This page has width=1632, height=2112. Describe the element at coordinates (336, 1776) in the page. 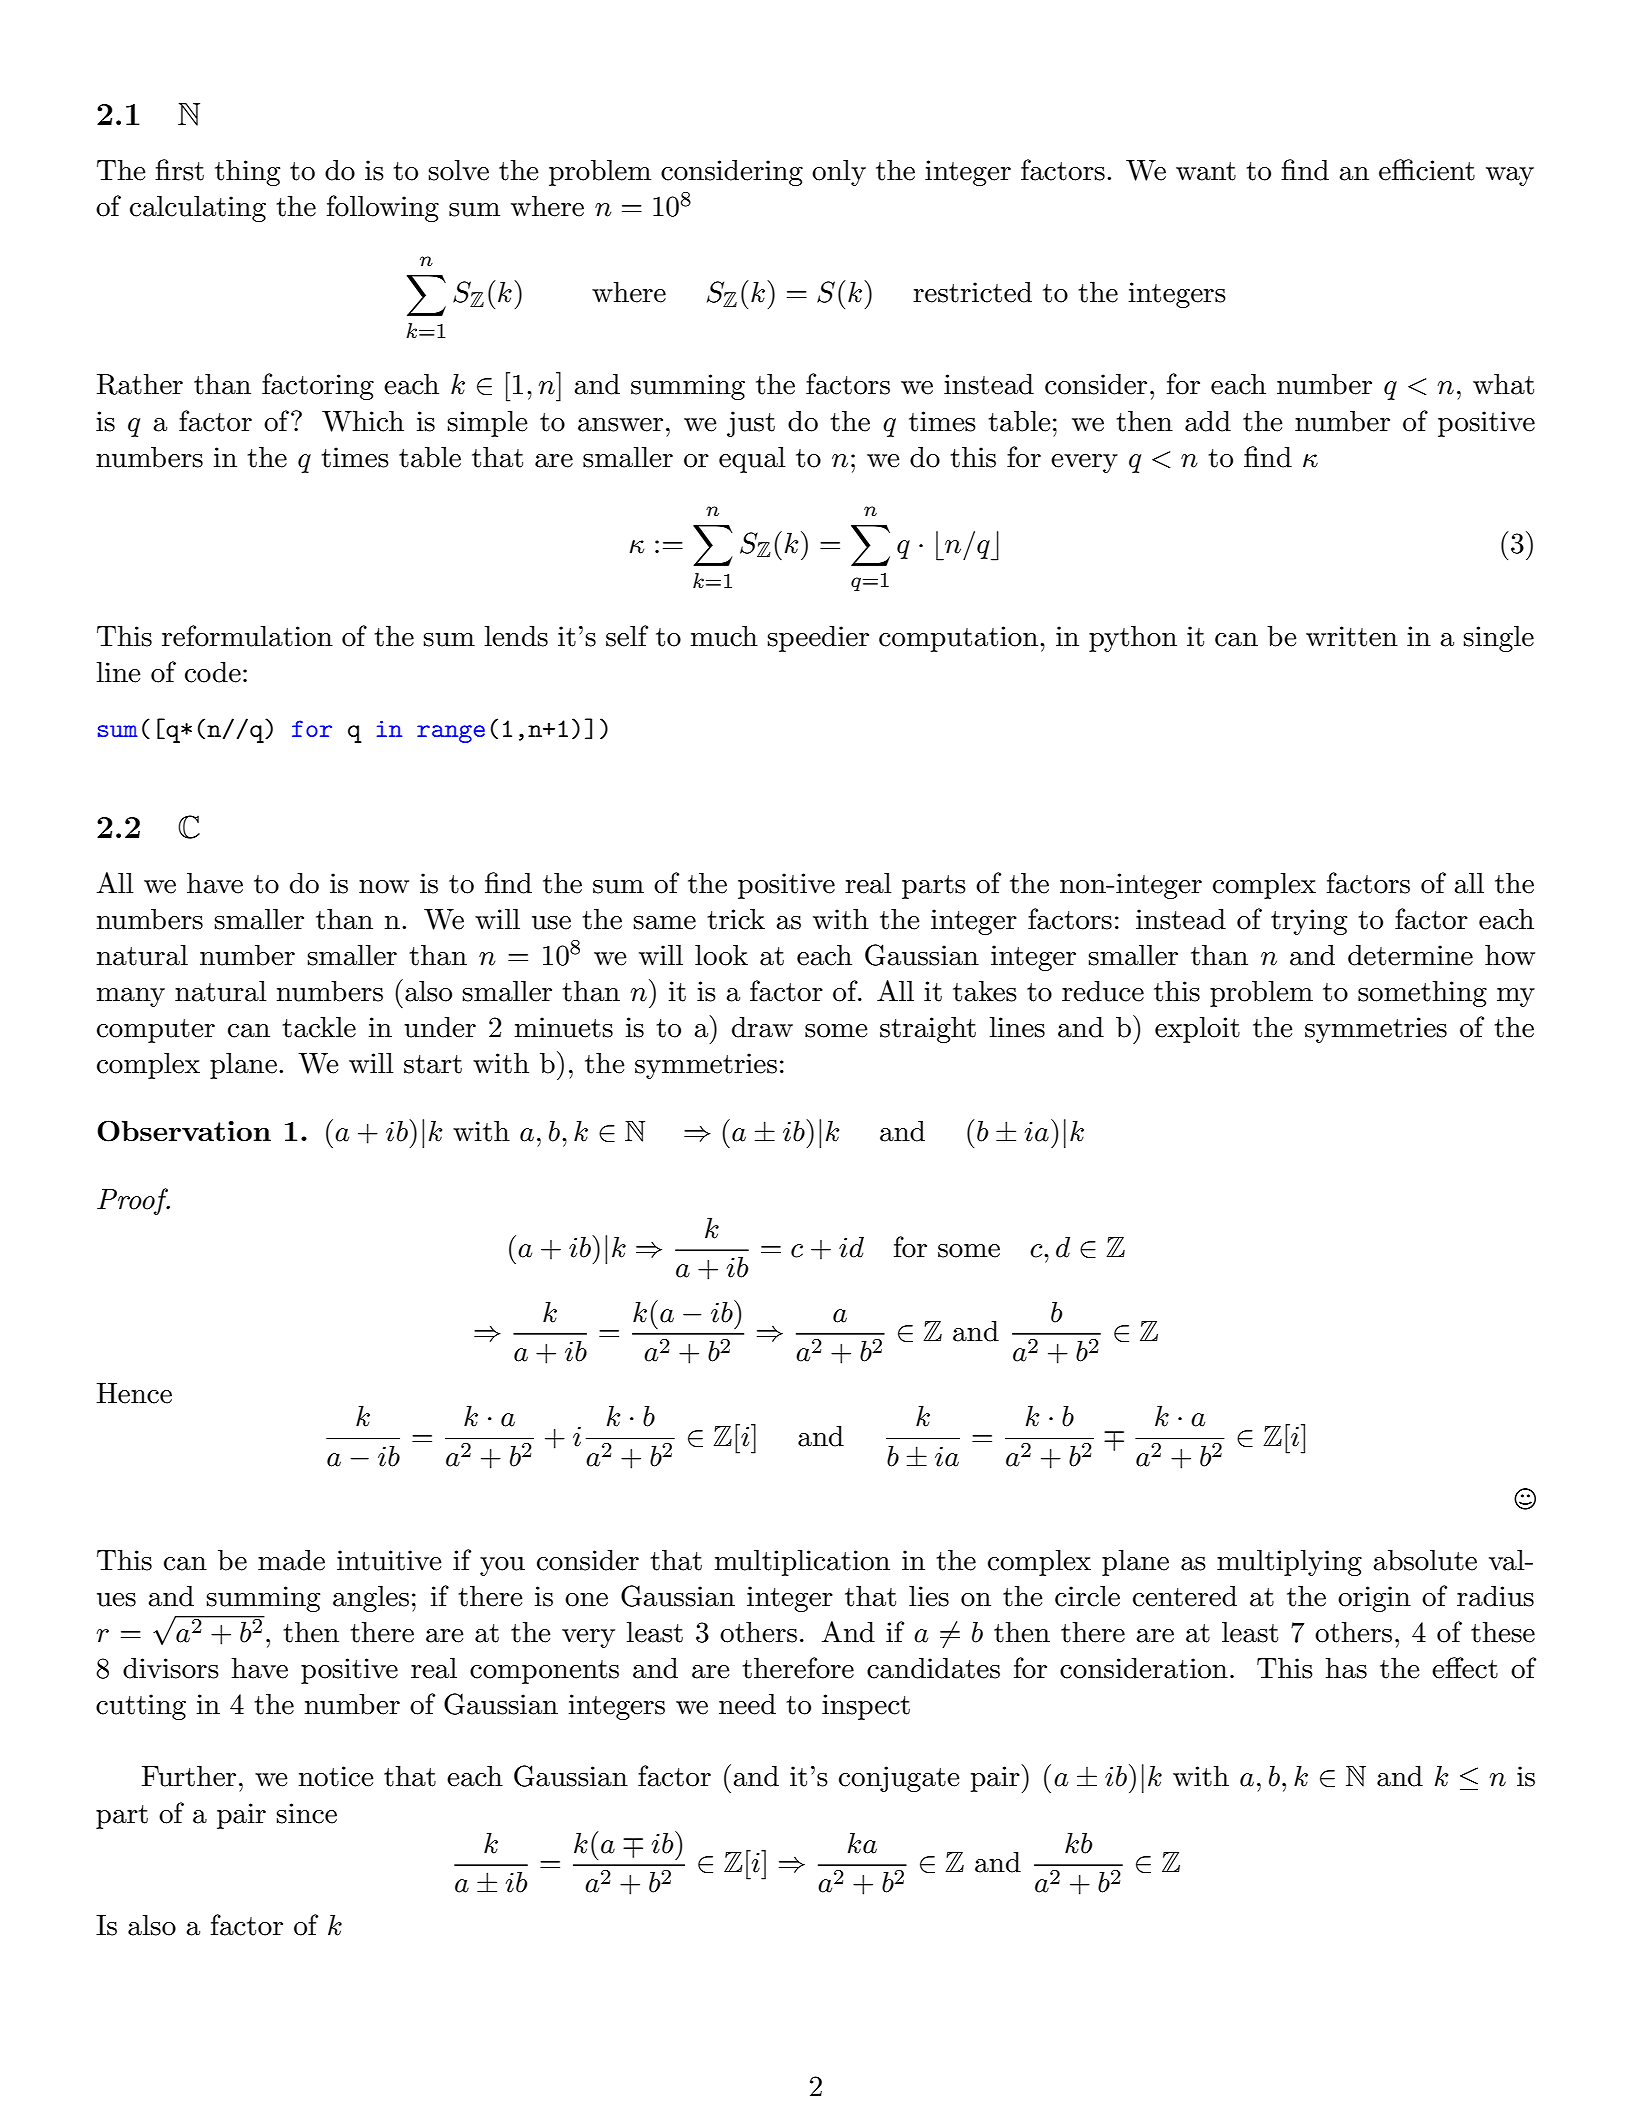

I see `notice` at that location.
